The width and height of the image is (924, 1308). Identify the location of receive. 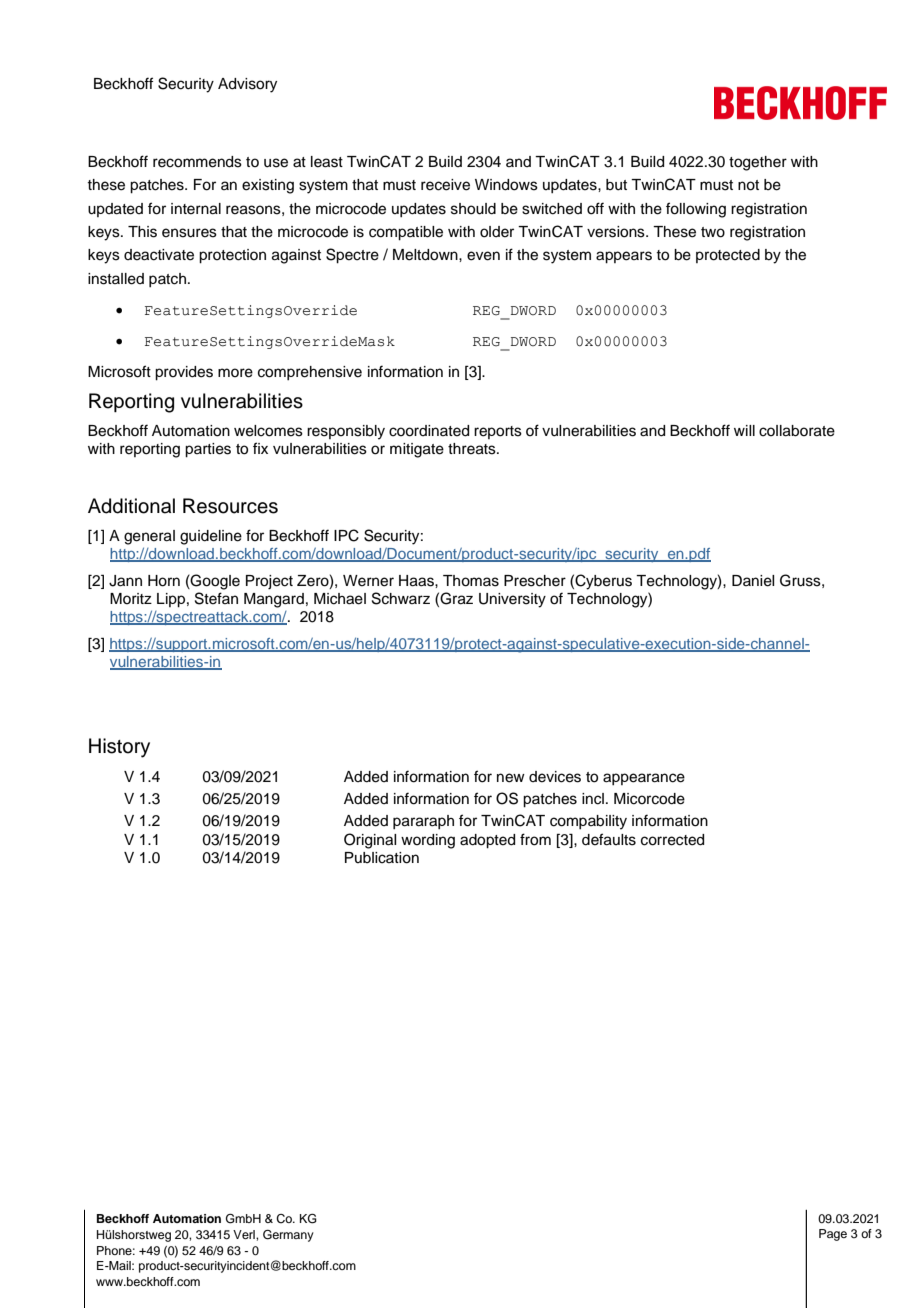
(445, 185).
